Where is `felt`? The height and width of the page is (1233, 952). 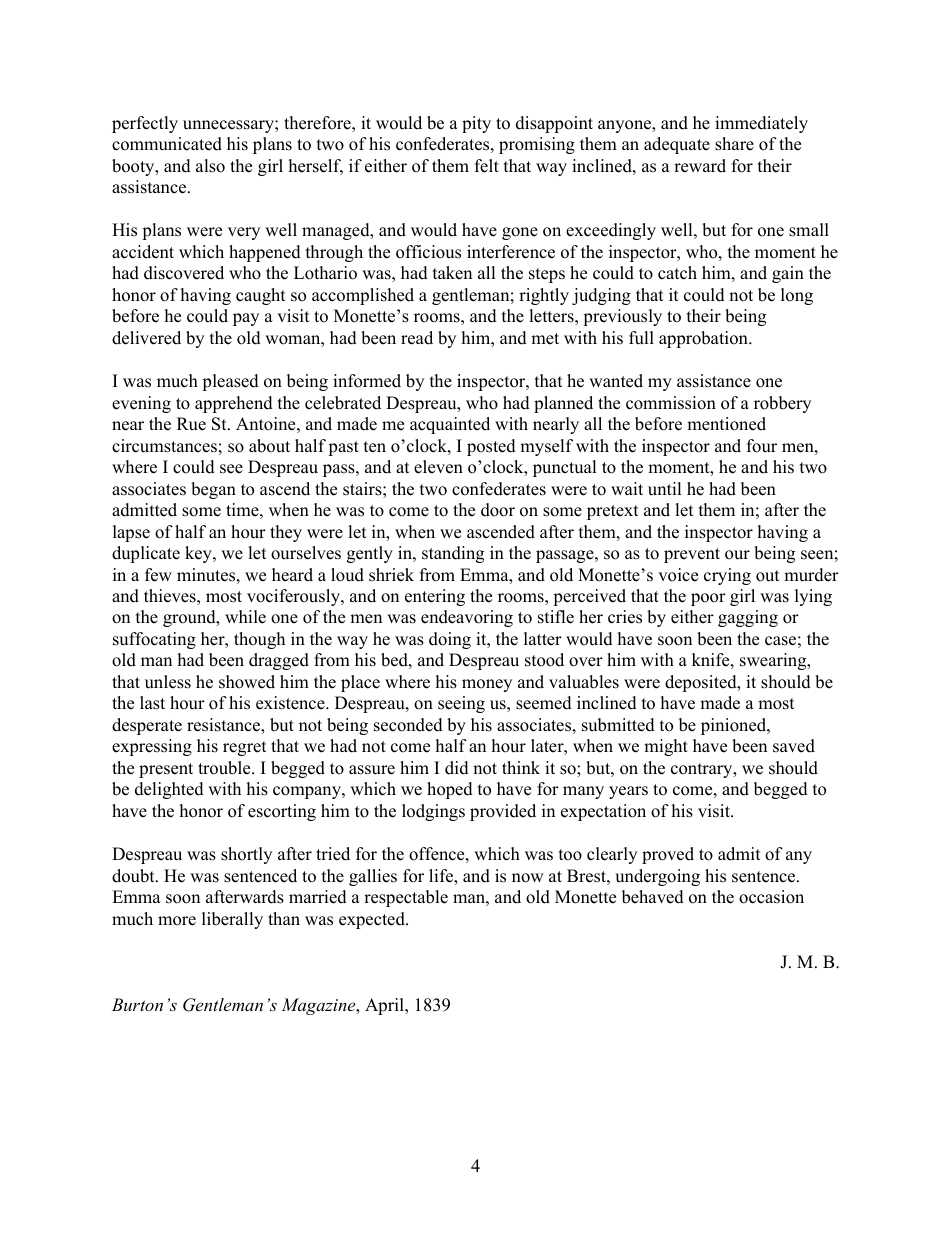
felt is located at coordinates (487, 166).
